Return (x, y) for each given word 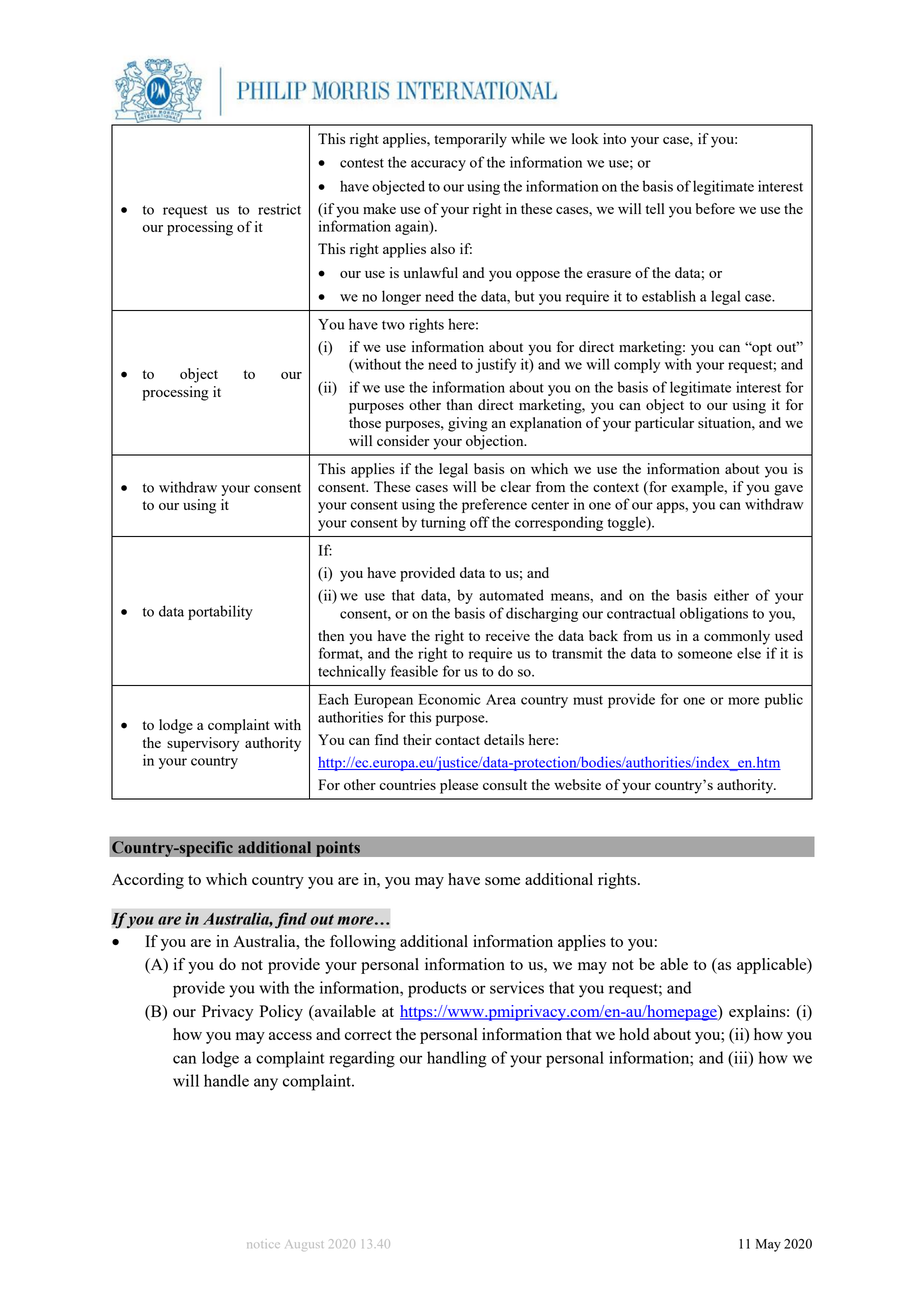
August (304, 1245)
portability (220, 612)
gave (788, 490)
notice (263, 1245)
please (459, 786)
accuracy (438, 165)
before (715, 208)
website (577, 784)
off (480, 522)
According (148, 881)
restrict (279, 209)
